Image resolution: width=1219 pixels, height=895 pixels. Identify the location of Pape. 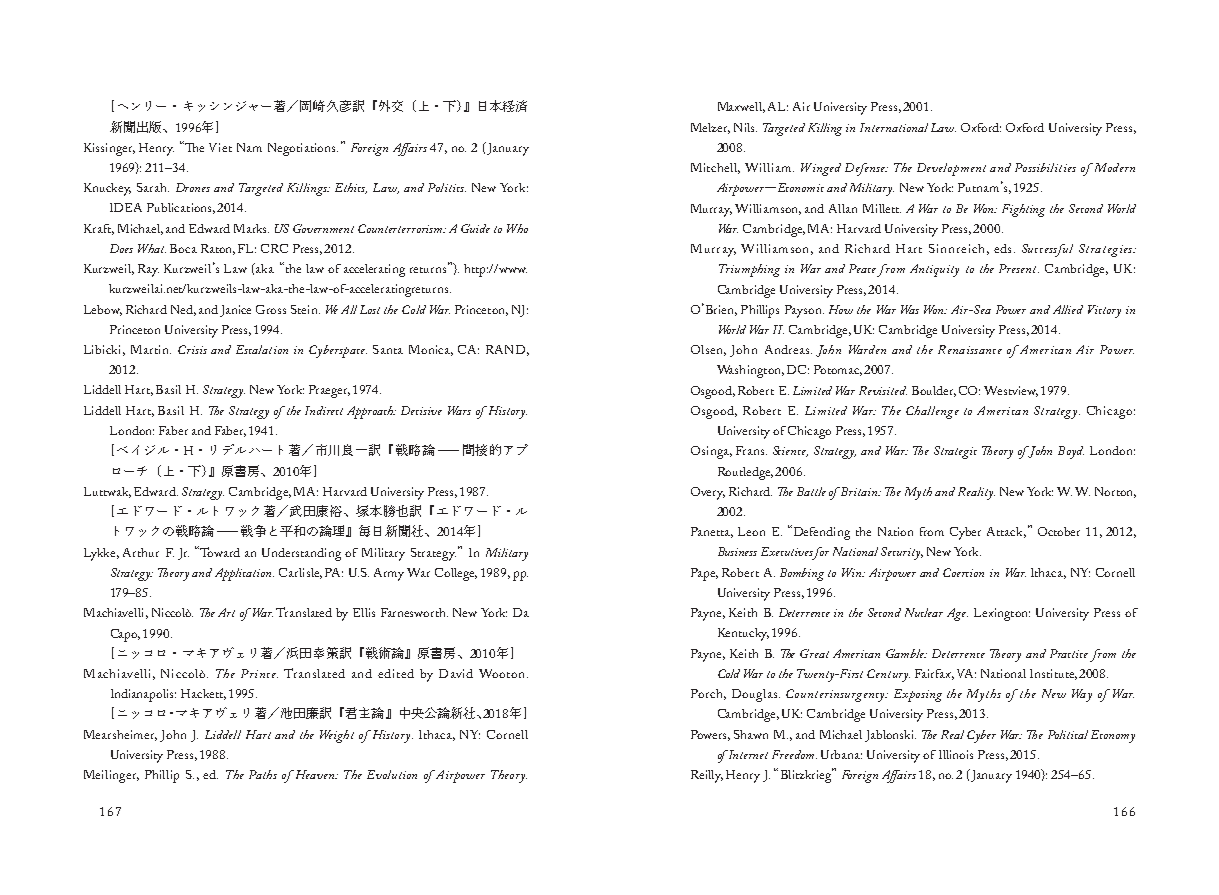
(704, 574).
